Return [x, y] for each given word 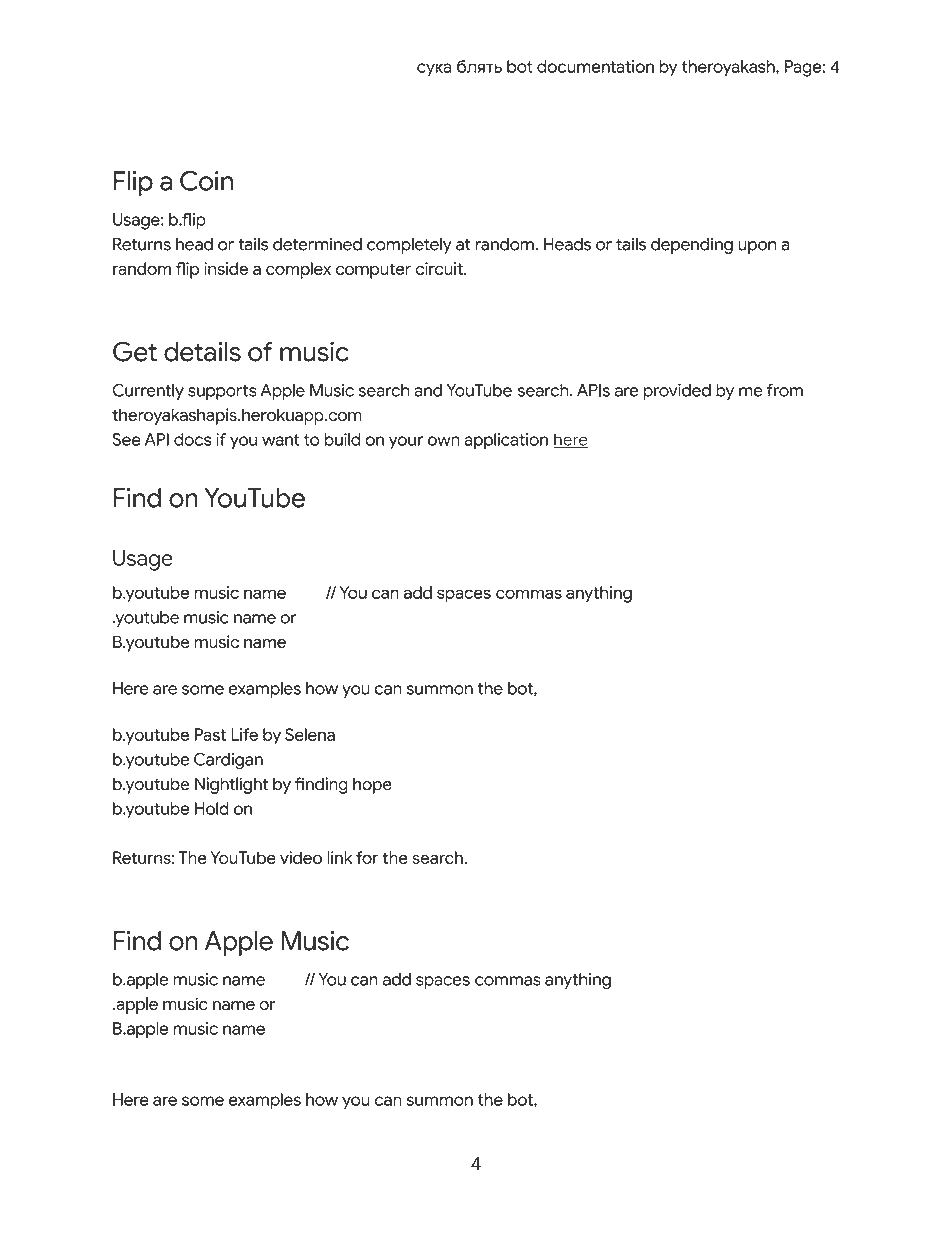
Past [210, 734]
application [506, 441]
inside [226, 268]
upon [757, 247]
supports [222, 392]
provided [677, 392]
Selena [310, 734]
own [444, 441]
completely [409, 245]
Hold [212, 808]
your [406, 443]
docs [192, 439]
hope [372, 785]
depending [692, 246]
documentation [595, 66]
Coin [206, 181]
